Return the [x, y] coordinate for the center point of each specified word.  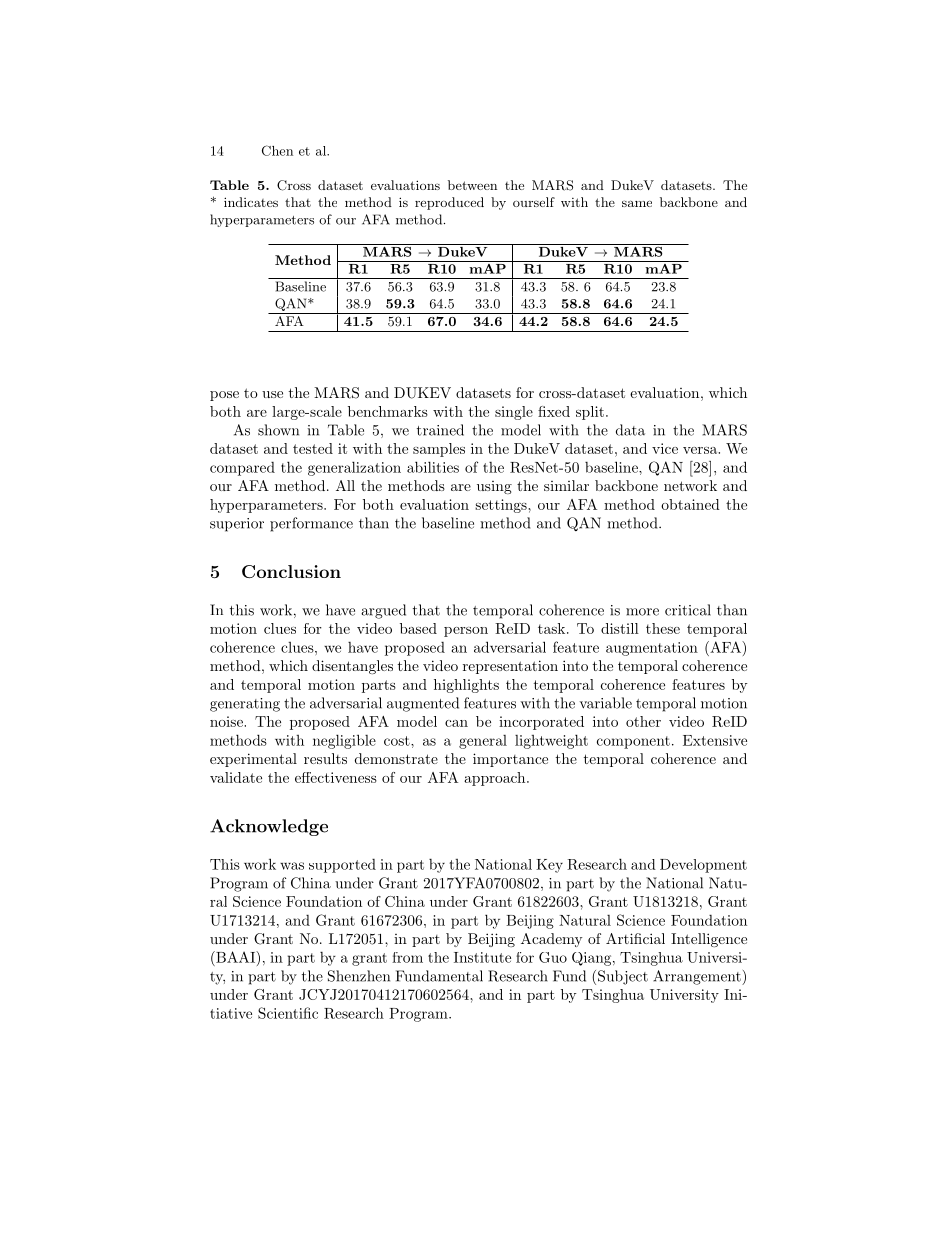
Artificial [635, 938]
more [642, 612]
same [637, 203]
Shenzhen [359, 976]
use [272, 394]
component [633, 742]
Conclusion [291, 571]
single [514, 413]
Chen [277, 150]
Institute [482, 957]
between [472, 185]
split [590, 413]
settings [502, 506]
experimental [253, 760]
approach [496, 779]
